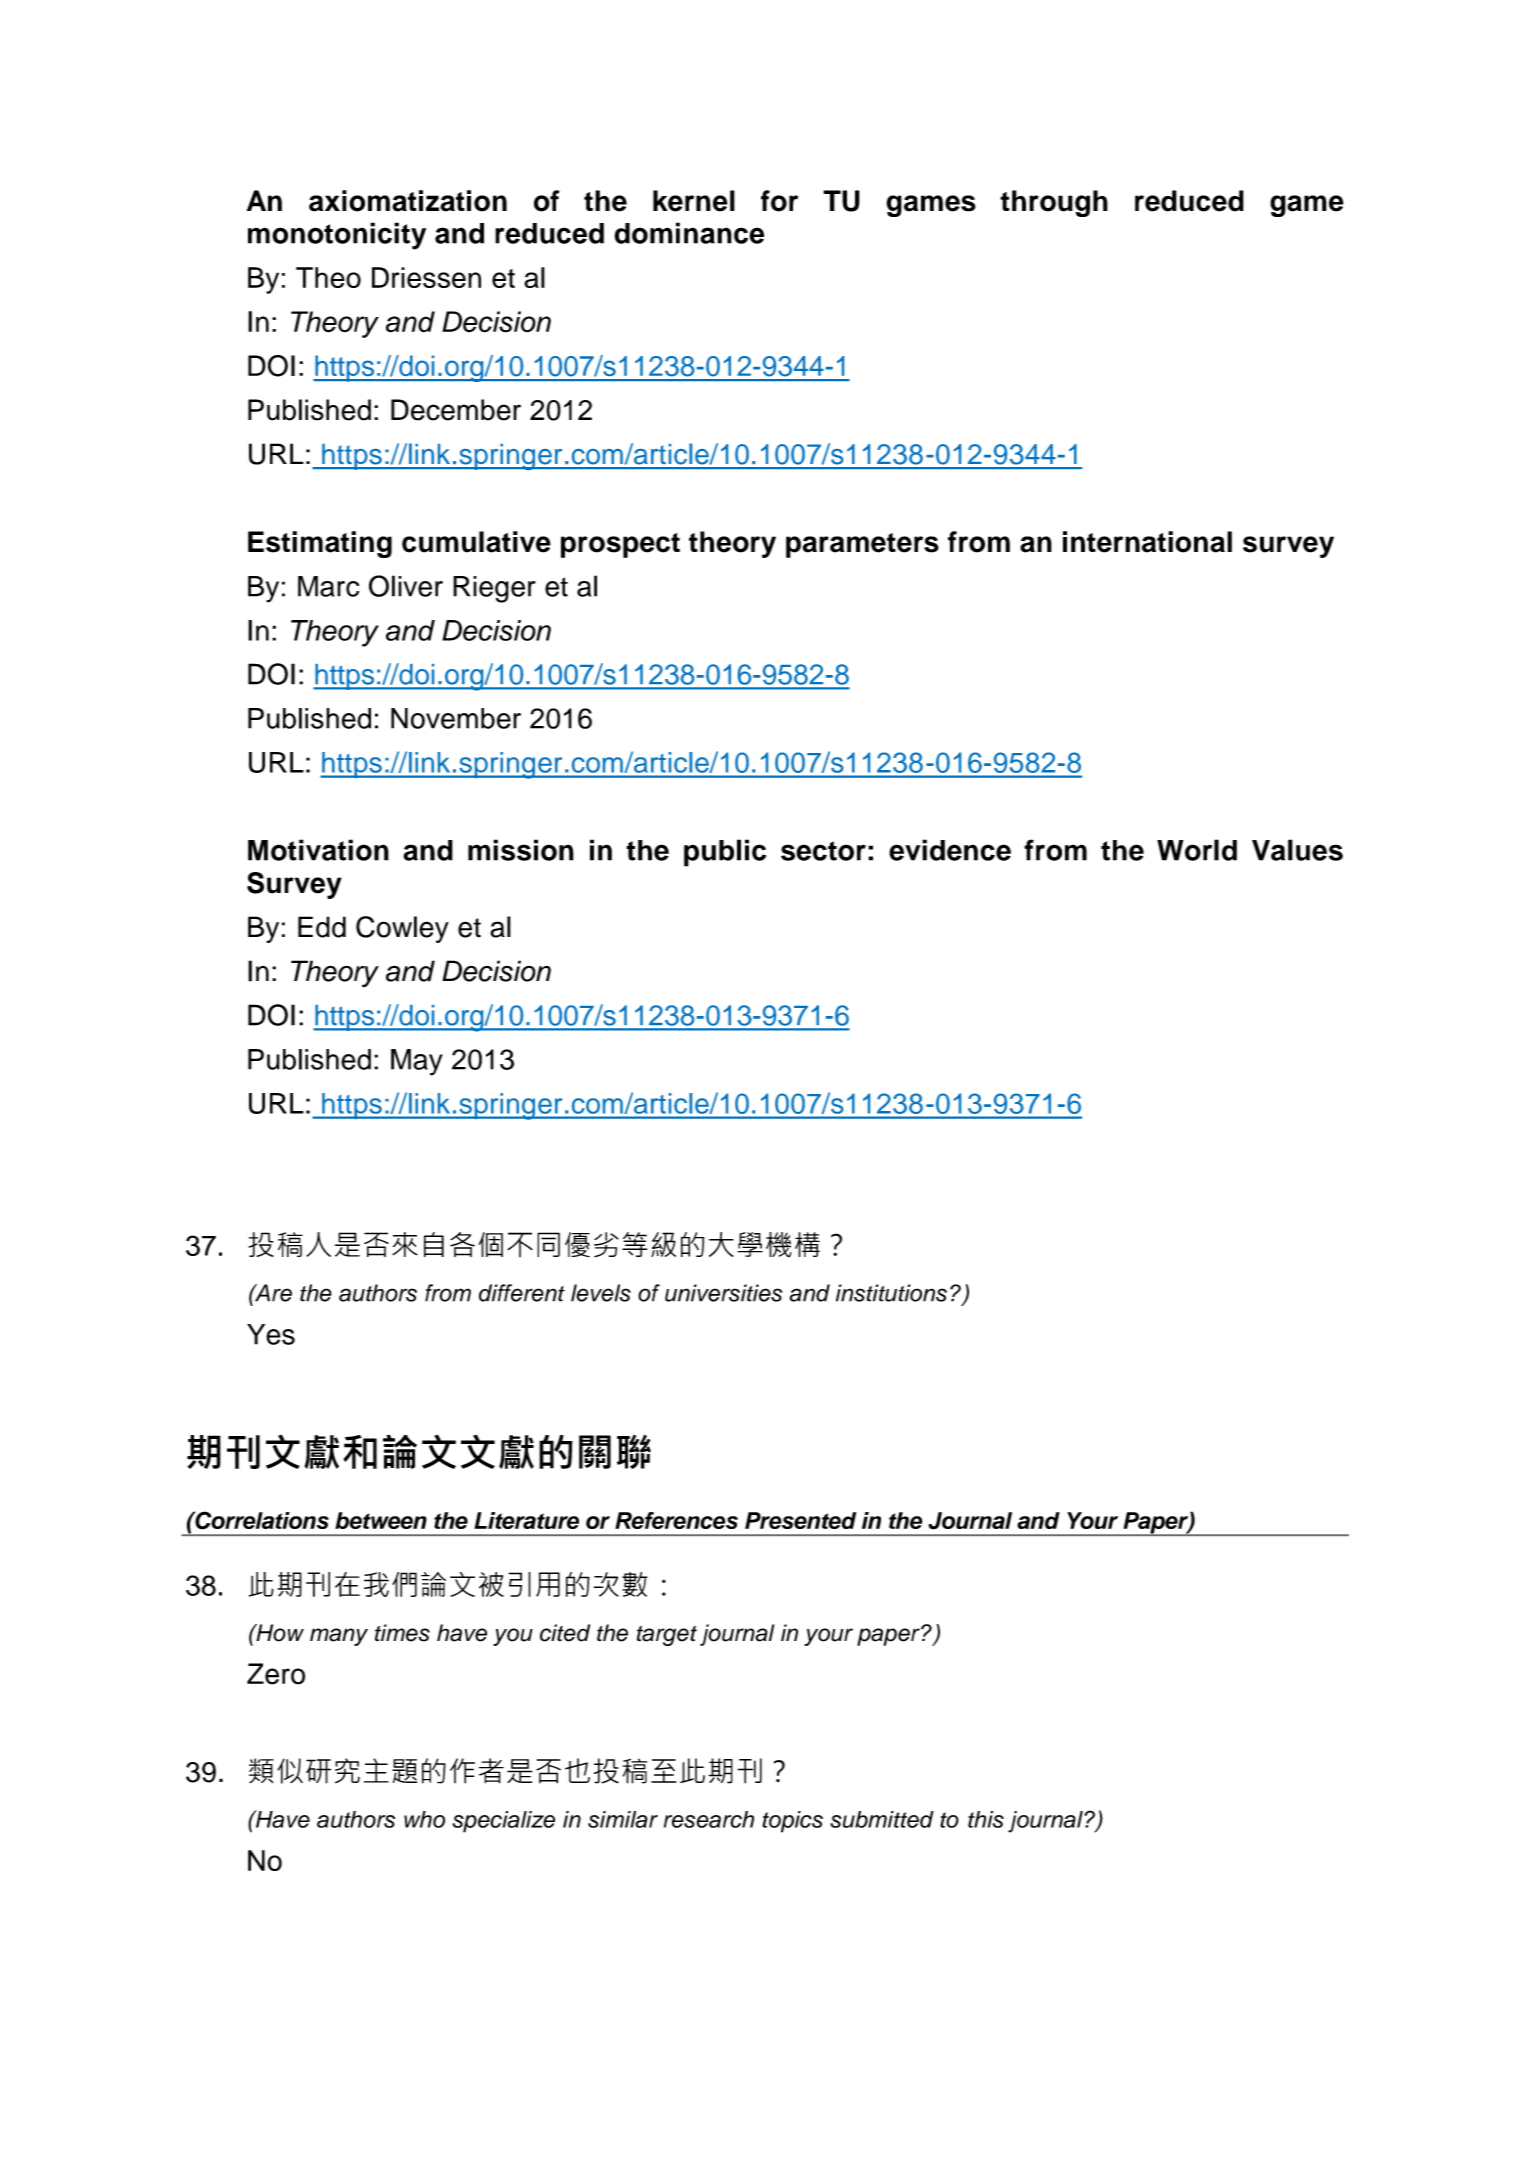  I want to click on Are, so click(272, 1293).
